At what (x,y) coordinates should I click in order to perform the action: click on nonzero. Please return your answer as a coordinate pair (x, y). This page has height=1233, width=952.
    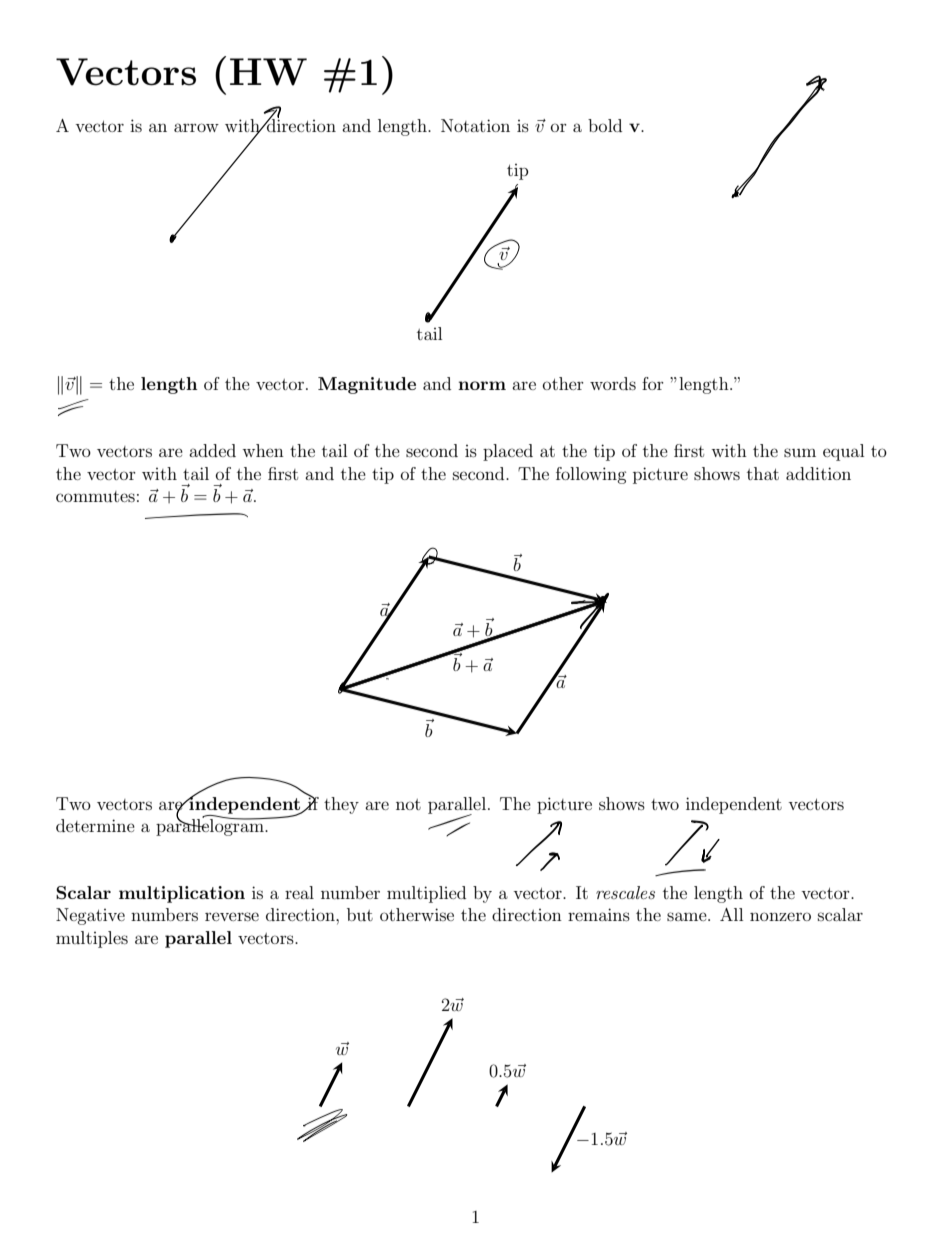
    Looking at the image, I should click on (780, 916).
